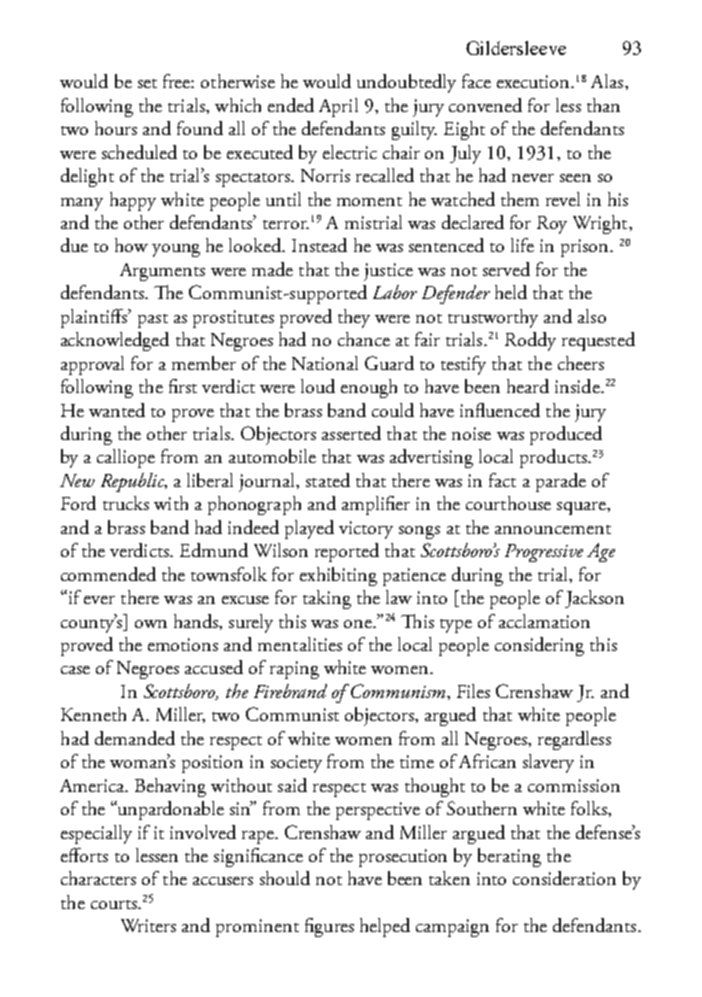 The width and height of the page is (702, 997). Describe the element at coordinates (325, 363) in the page. I see `National` at that location.
